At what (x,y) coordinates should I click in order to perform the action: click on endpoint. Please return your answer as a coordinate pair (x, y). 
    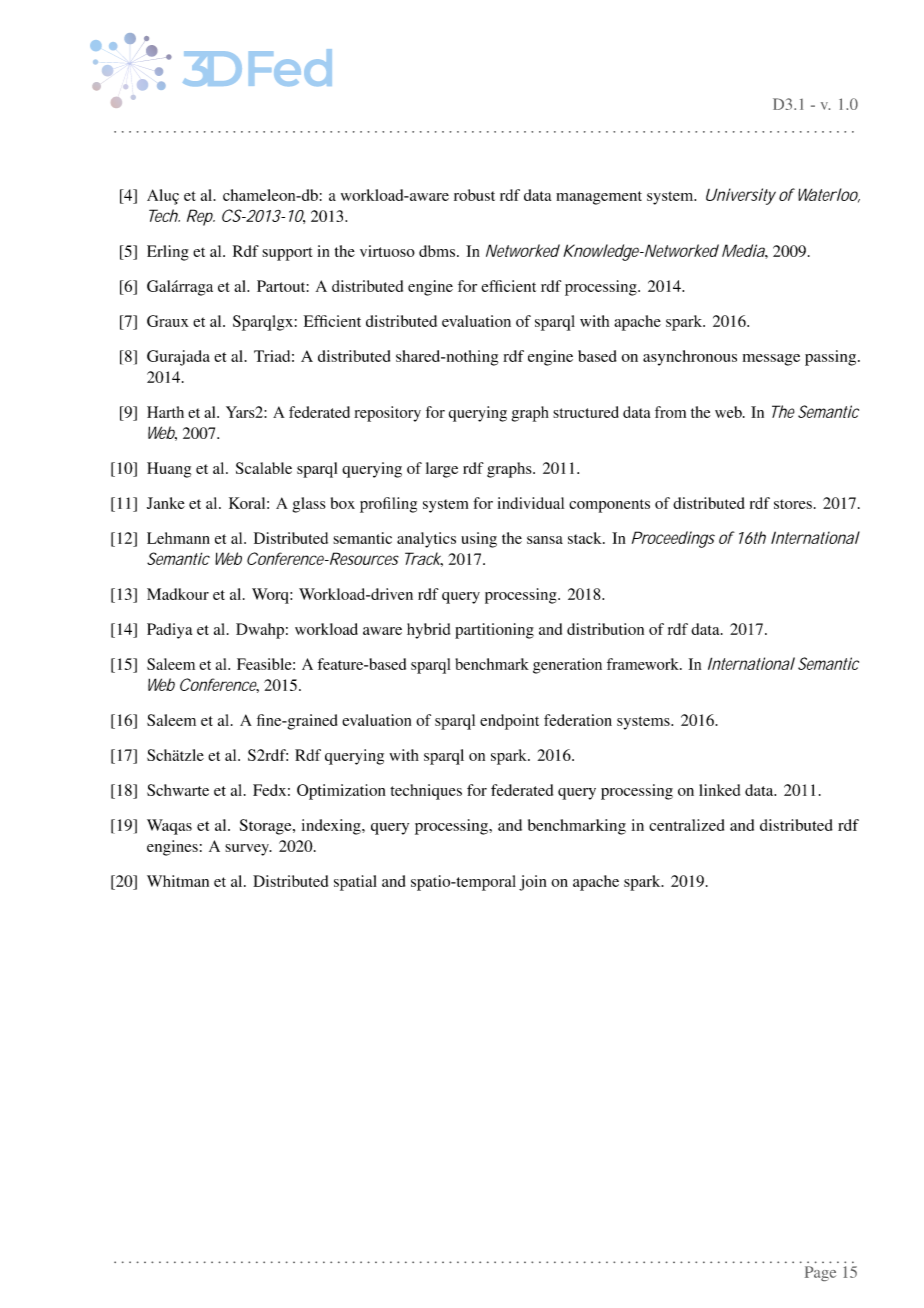
    Looking at the image, I should click on (509, 722).
